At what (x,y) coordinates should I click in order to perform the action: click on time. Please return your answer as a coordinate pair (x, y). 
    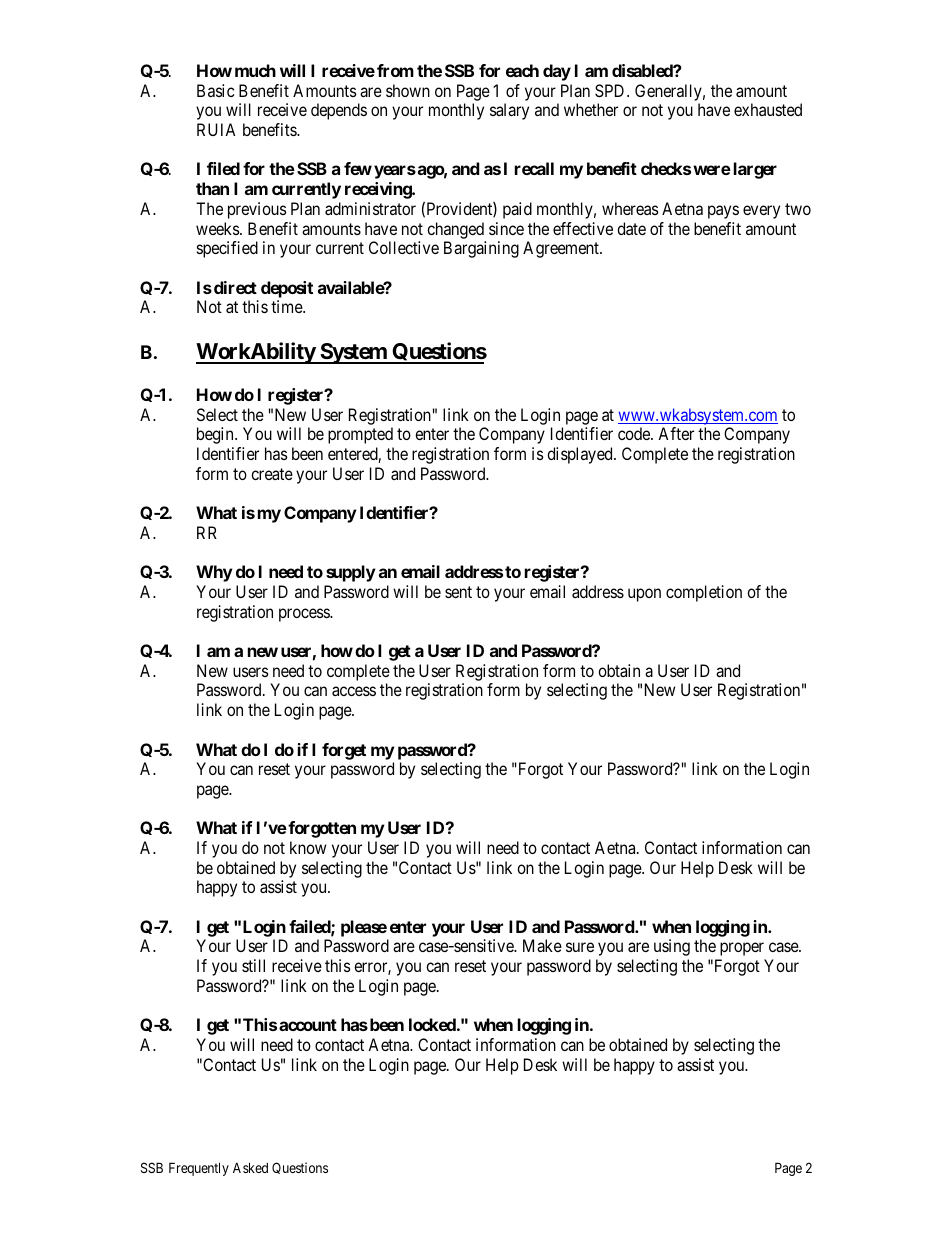
    Looking at the image, I should click on (287, 306).
